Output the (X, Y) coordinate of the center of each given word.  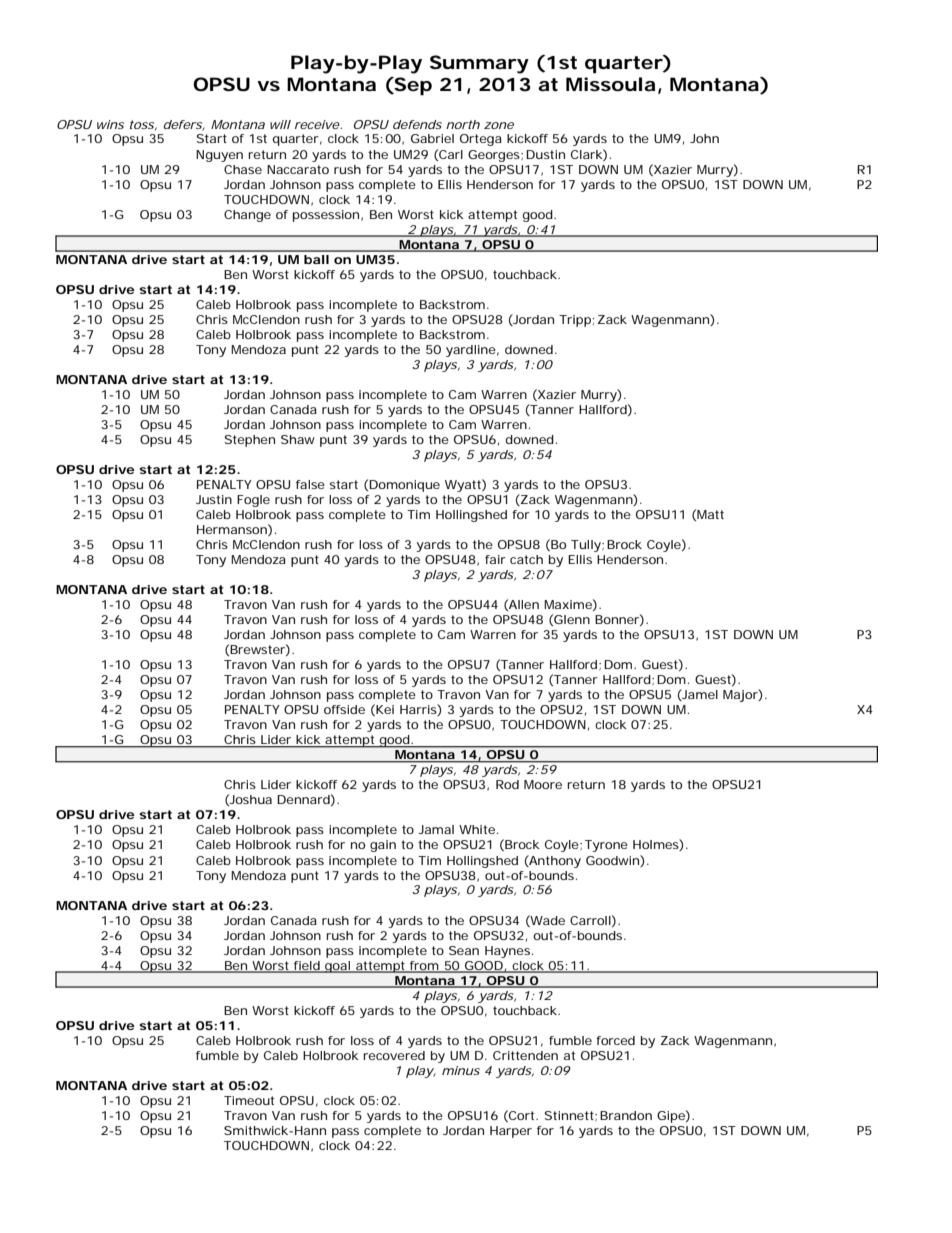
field (308, 966)
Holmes (658, 845)
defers (184, 125)
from (426, 966)
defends (417, 124)
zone (499, 125)
